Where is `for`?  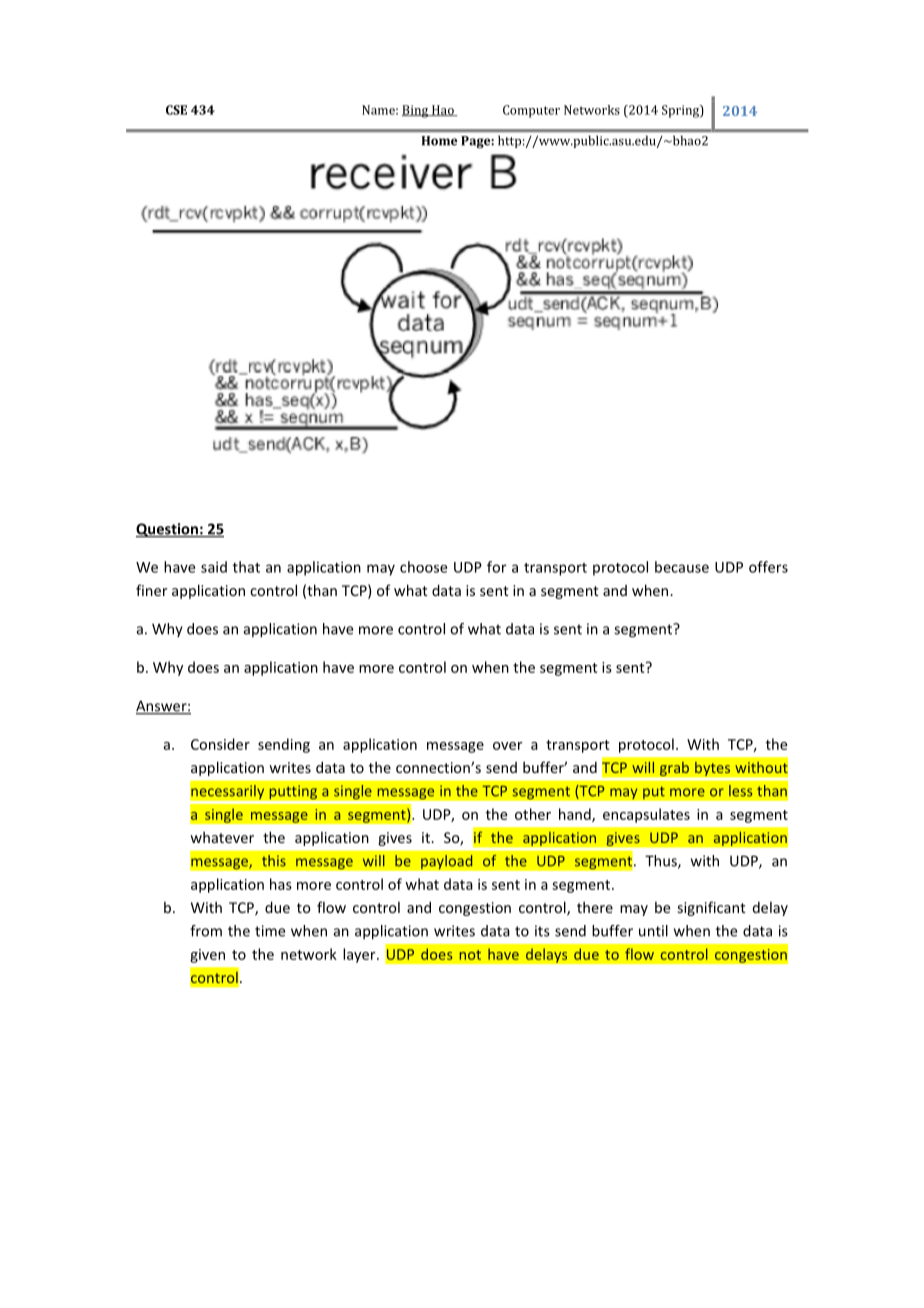 for is located at coordinates (497, 567).
